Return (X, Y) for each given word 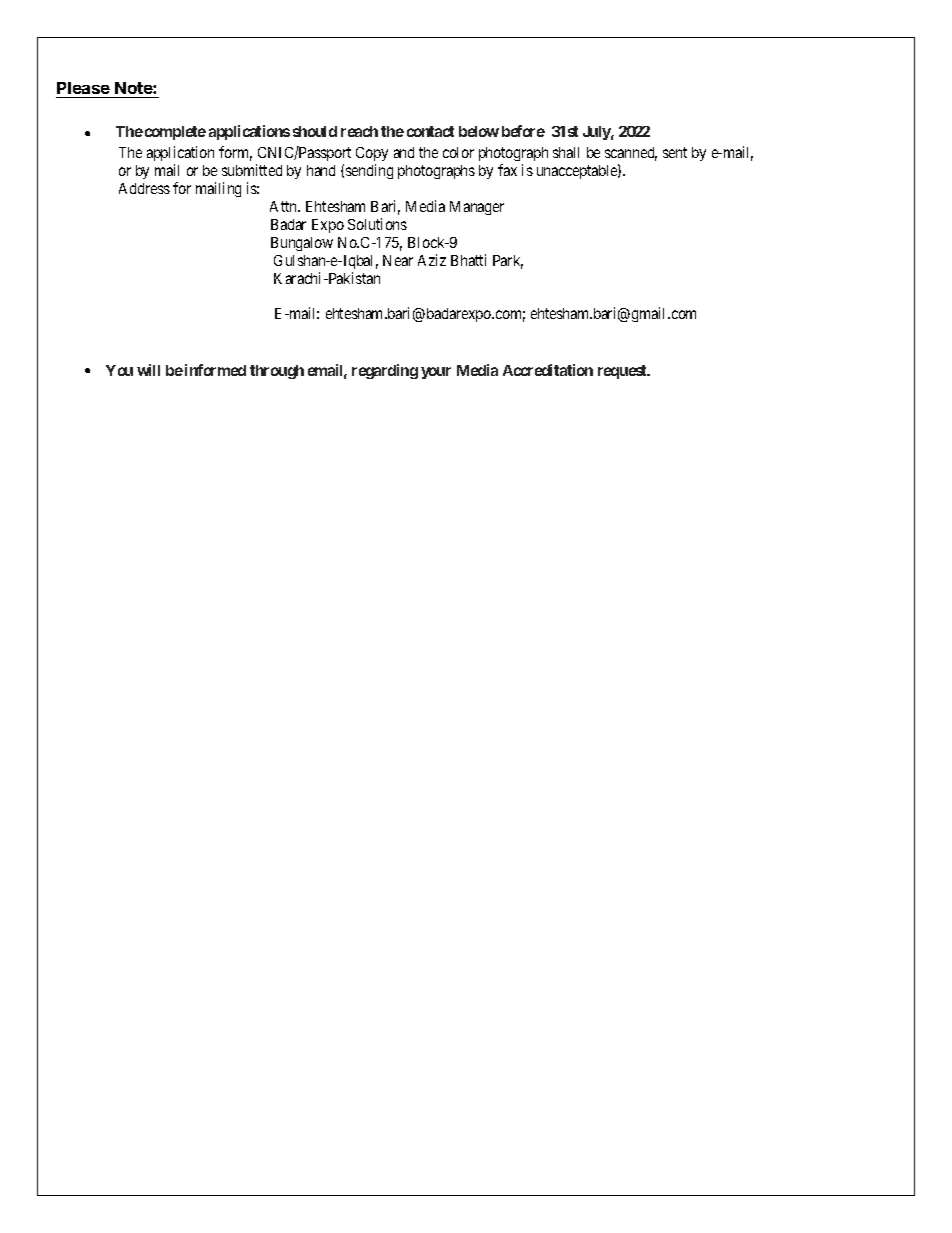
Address (144, 188)
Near (398, 260)
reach (359, 131)
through (277, 372)
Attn (285, 206)
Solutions (377, 224)
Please (84, 90)
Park (508, 262)
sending (369, 171)
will (148, 370)
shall (566, 152)
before (523, 131)
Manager (477, 208)
